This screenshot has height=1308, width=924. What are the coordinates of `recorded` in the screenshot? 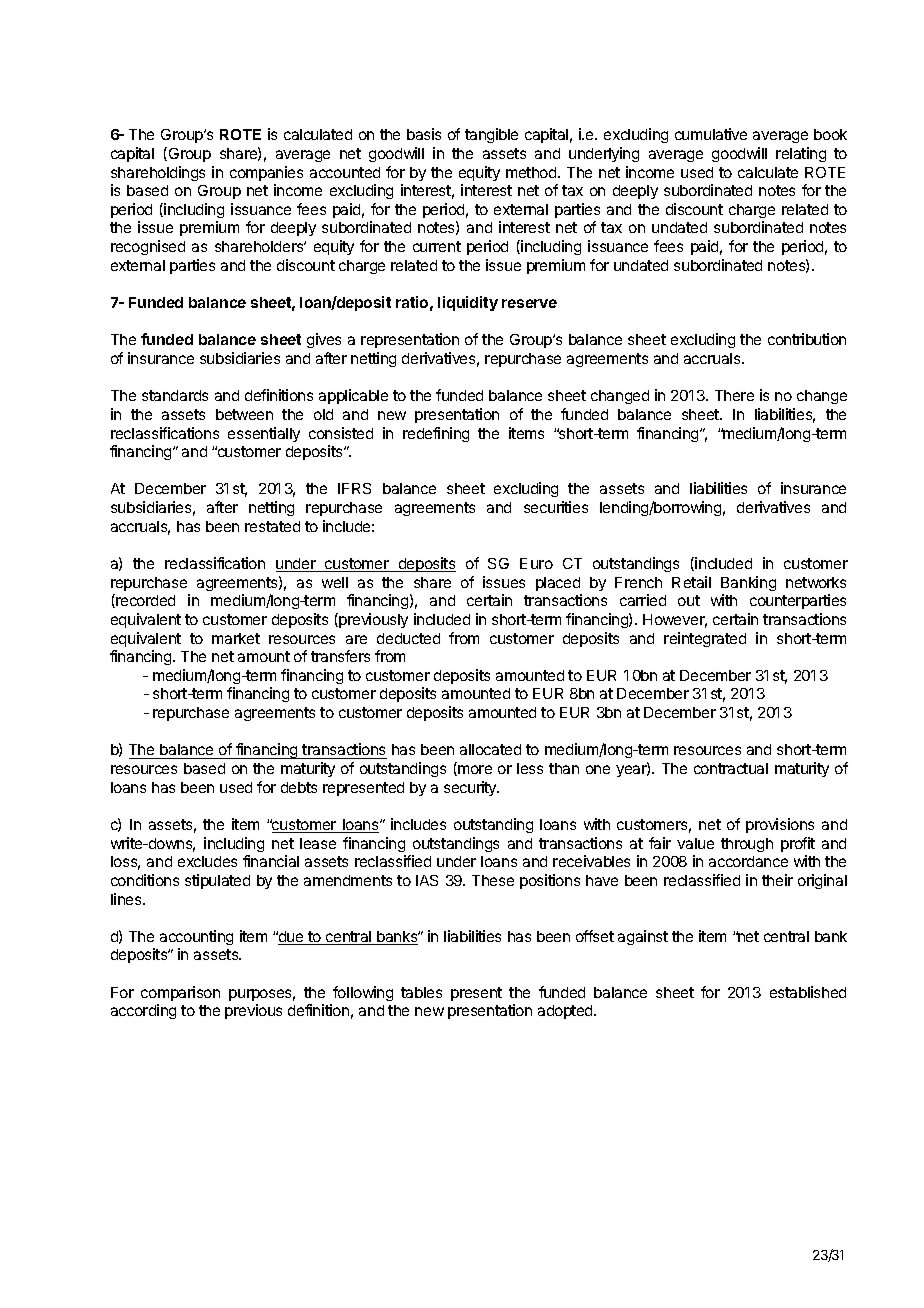 It's located at (144, 601).
